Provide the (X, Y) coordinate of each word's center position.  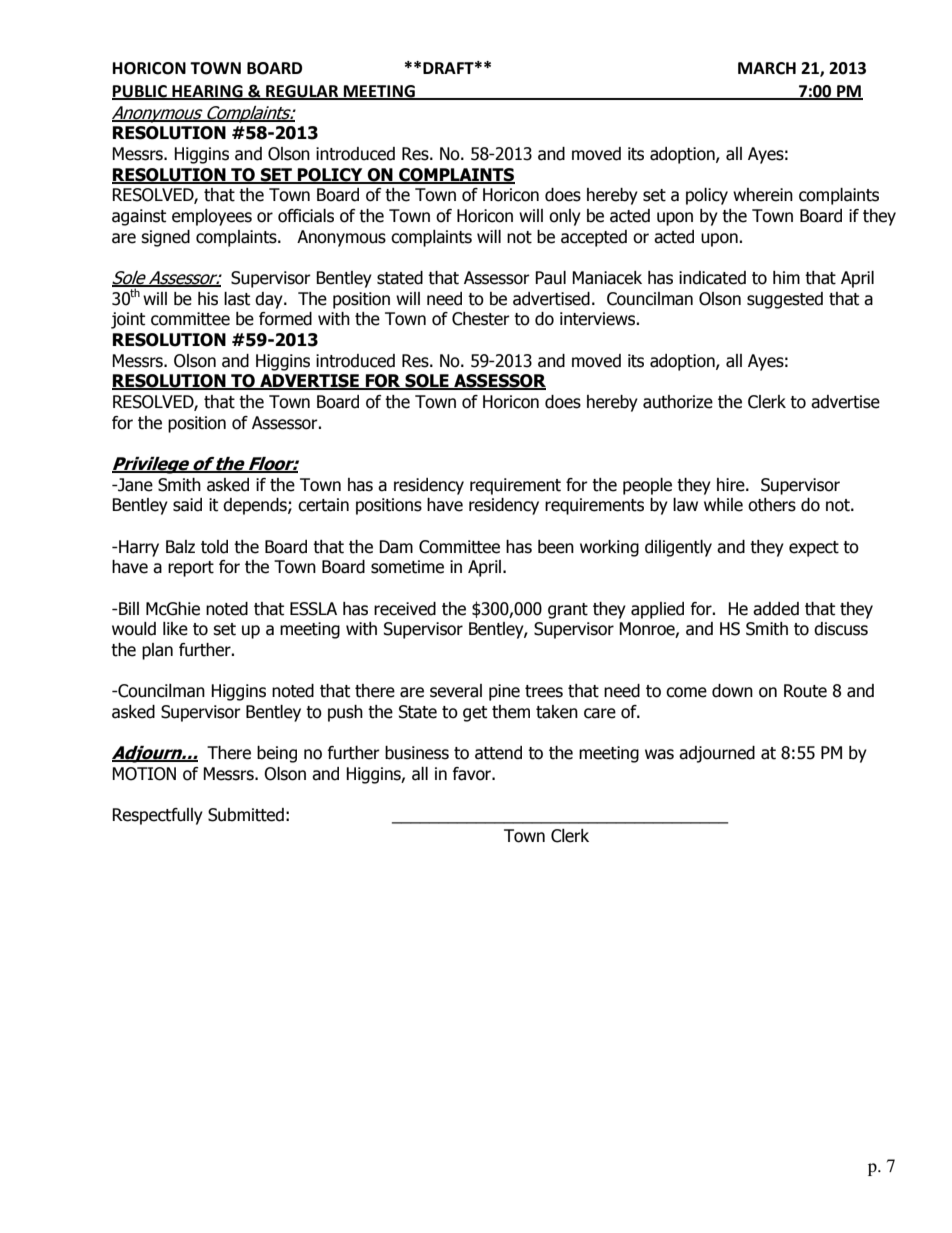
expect (814, 549)
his (208, 299)
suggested (785, 300)
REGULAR (302, 92)
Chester (481, 319)
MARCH (767, 68)
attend (498, 753)
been (556, 547)
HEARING (207, 92)
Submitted (246, 815)
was (659, 754)
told (214, 547)
